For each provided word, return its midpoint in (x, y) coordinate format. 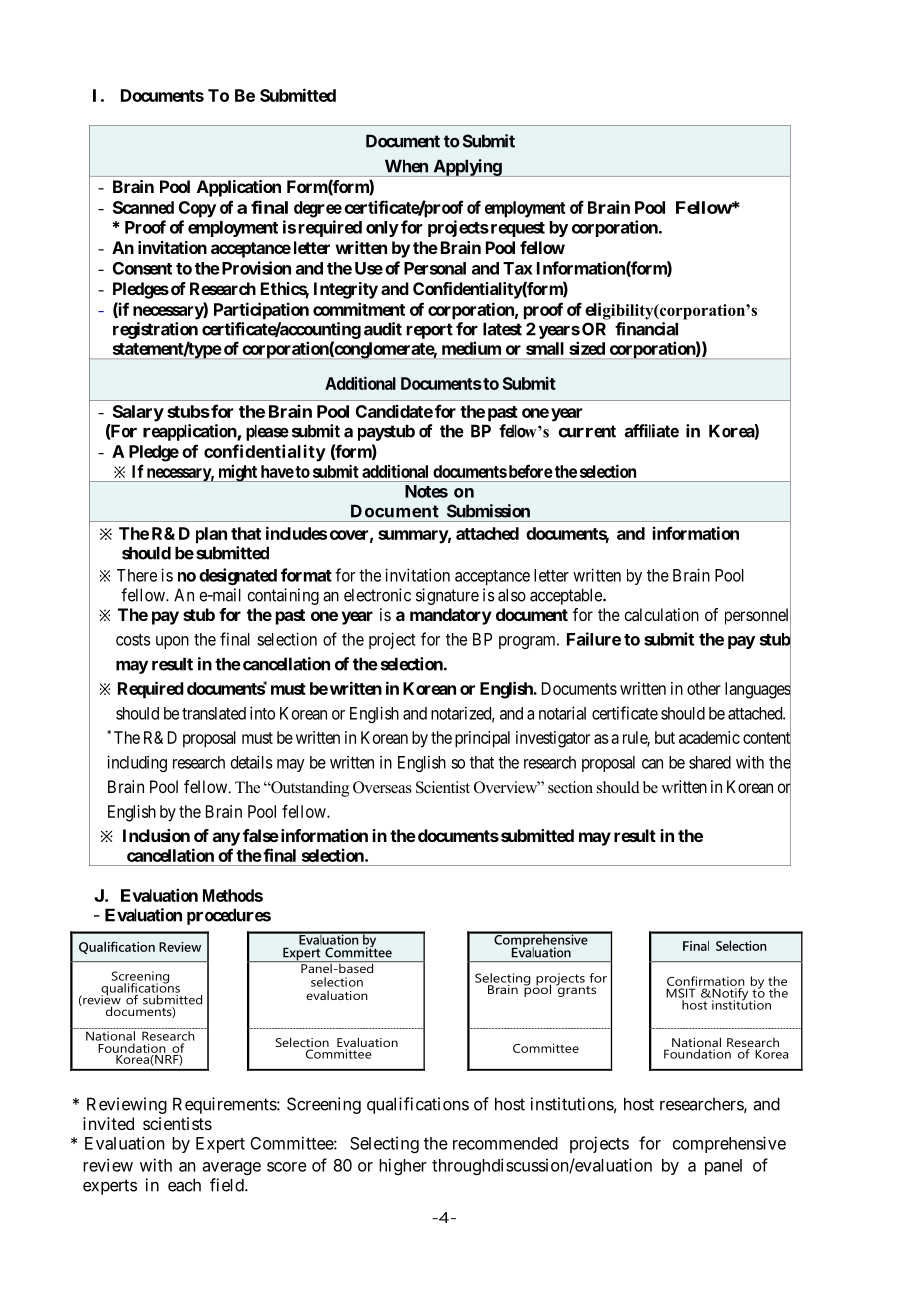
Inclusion (156, 835)
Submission (488, 511)
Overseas (382, 787)
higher (403, 1166)
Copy (197, 209)
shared (710, 762)
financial (646, 329)
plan (211, 535)
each (184, 1185)
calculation (662, 614)
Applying (467, 168)
